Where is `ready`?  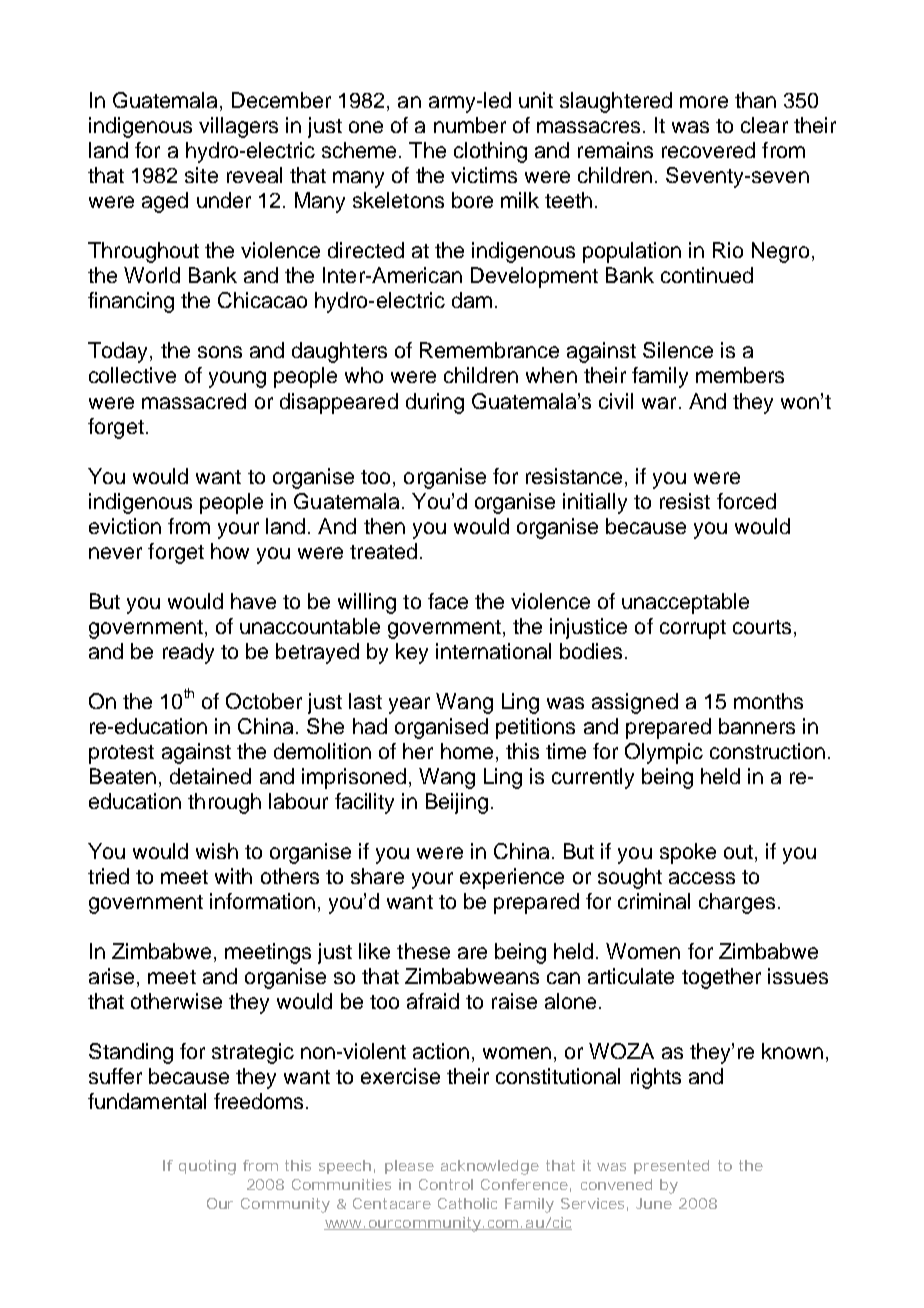 ready is located at coordinates (188, 653).
